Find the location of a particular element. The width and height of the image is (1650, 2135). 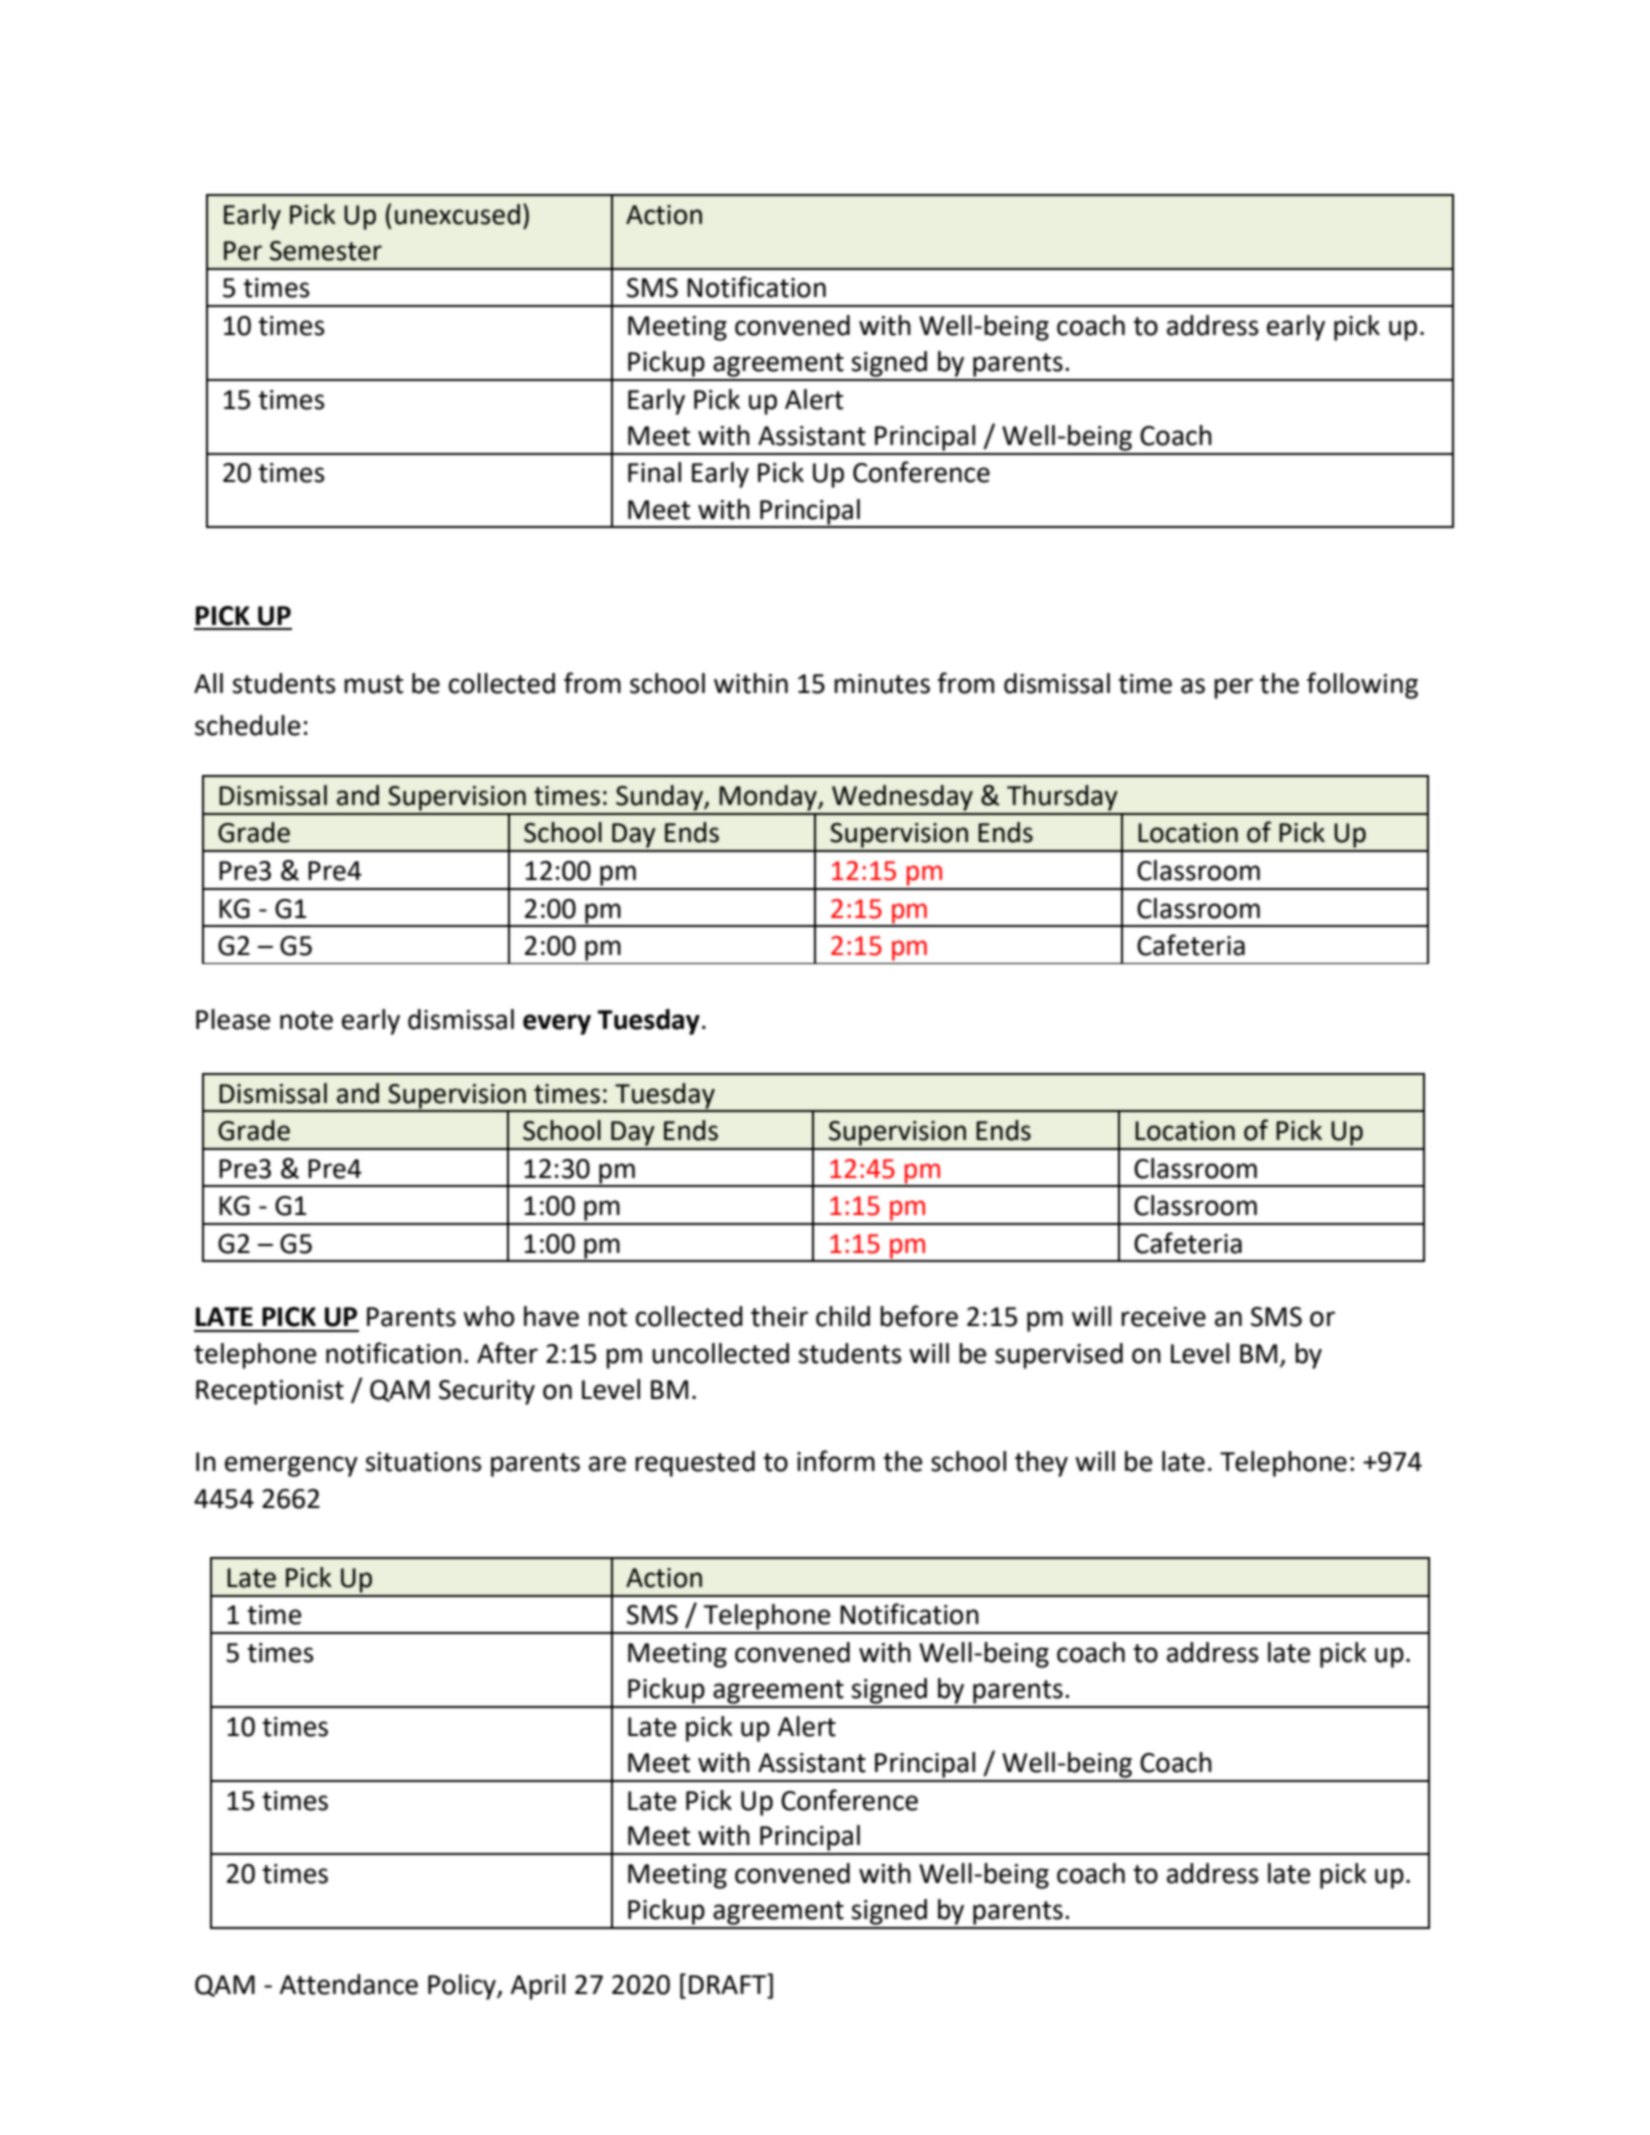

Attendance is located at coordinates (348, 1984).
